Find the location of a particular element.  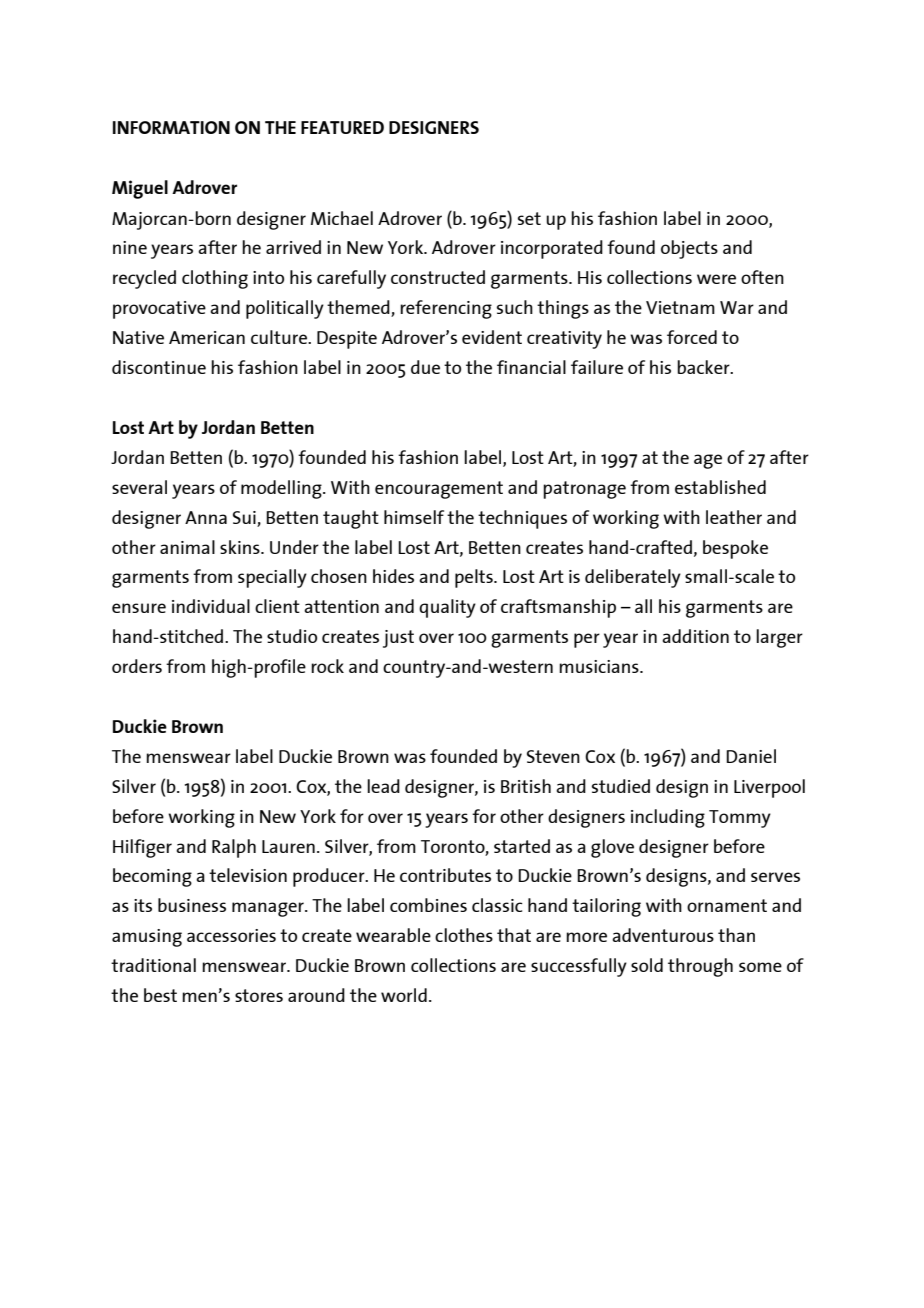

INFORMATION is located at coordinates (171, 127).
